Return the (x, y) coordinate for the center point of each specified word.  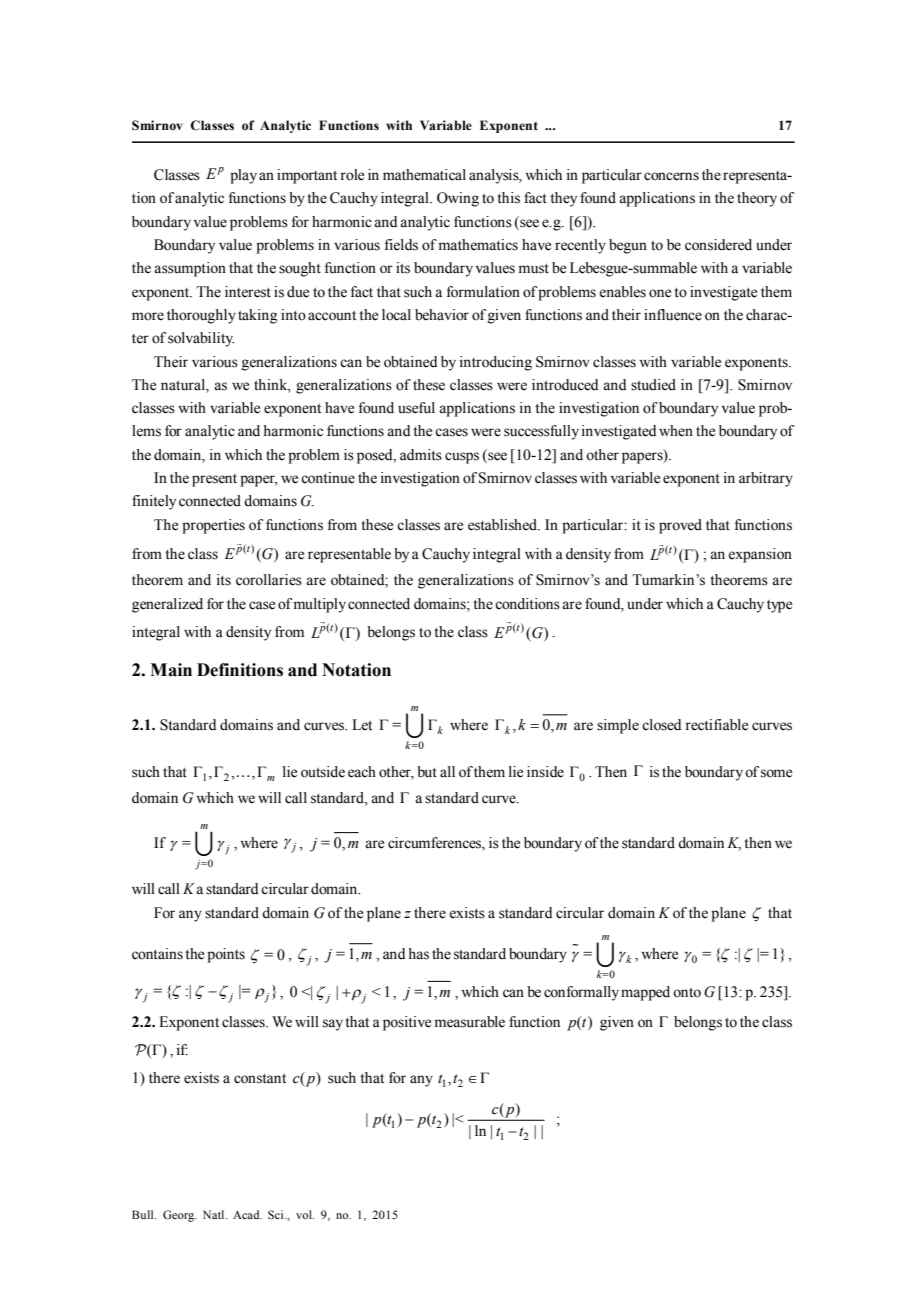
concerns (671, 176)
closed (661, 725)
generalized (167, 605)
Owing (458, 199)
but (427, 772)
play (243, 176)
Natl (215, 1214)
